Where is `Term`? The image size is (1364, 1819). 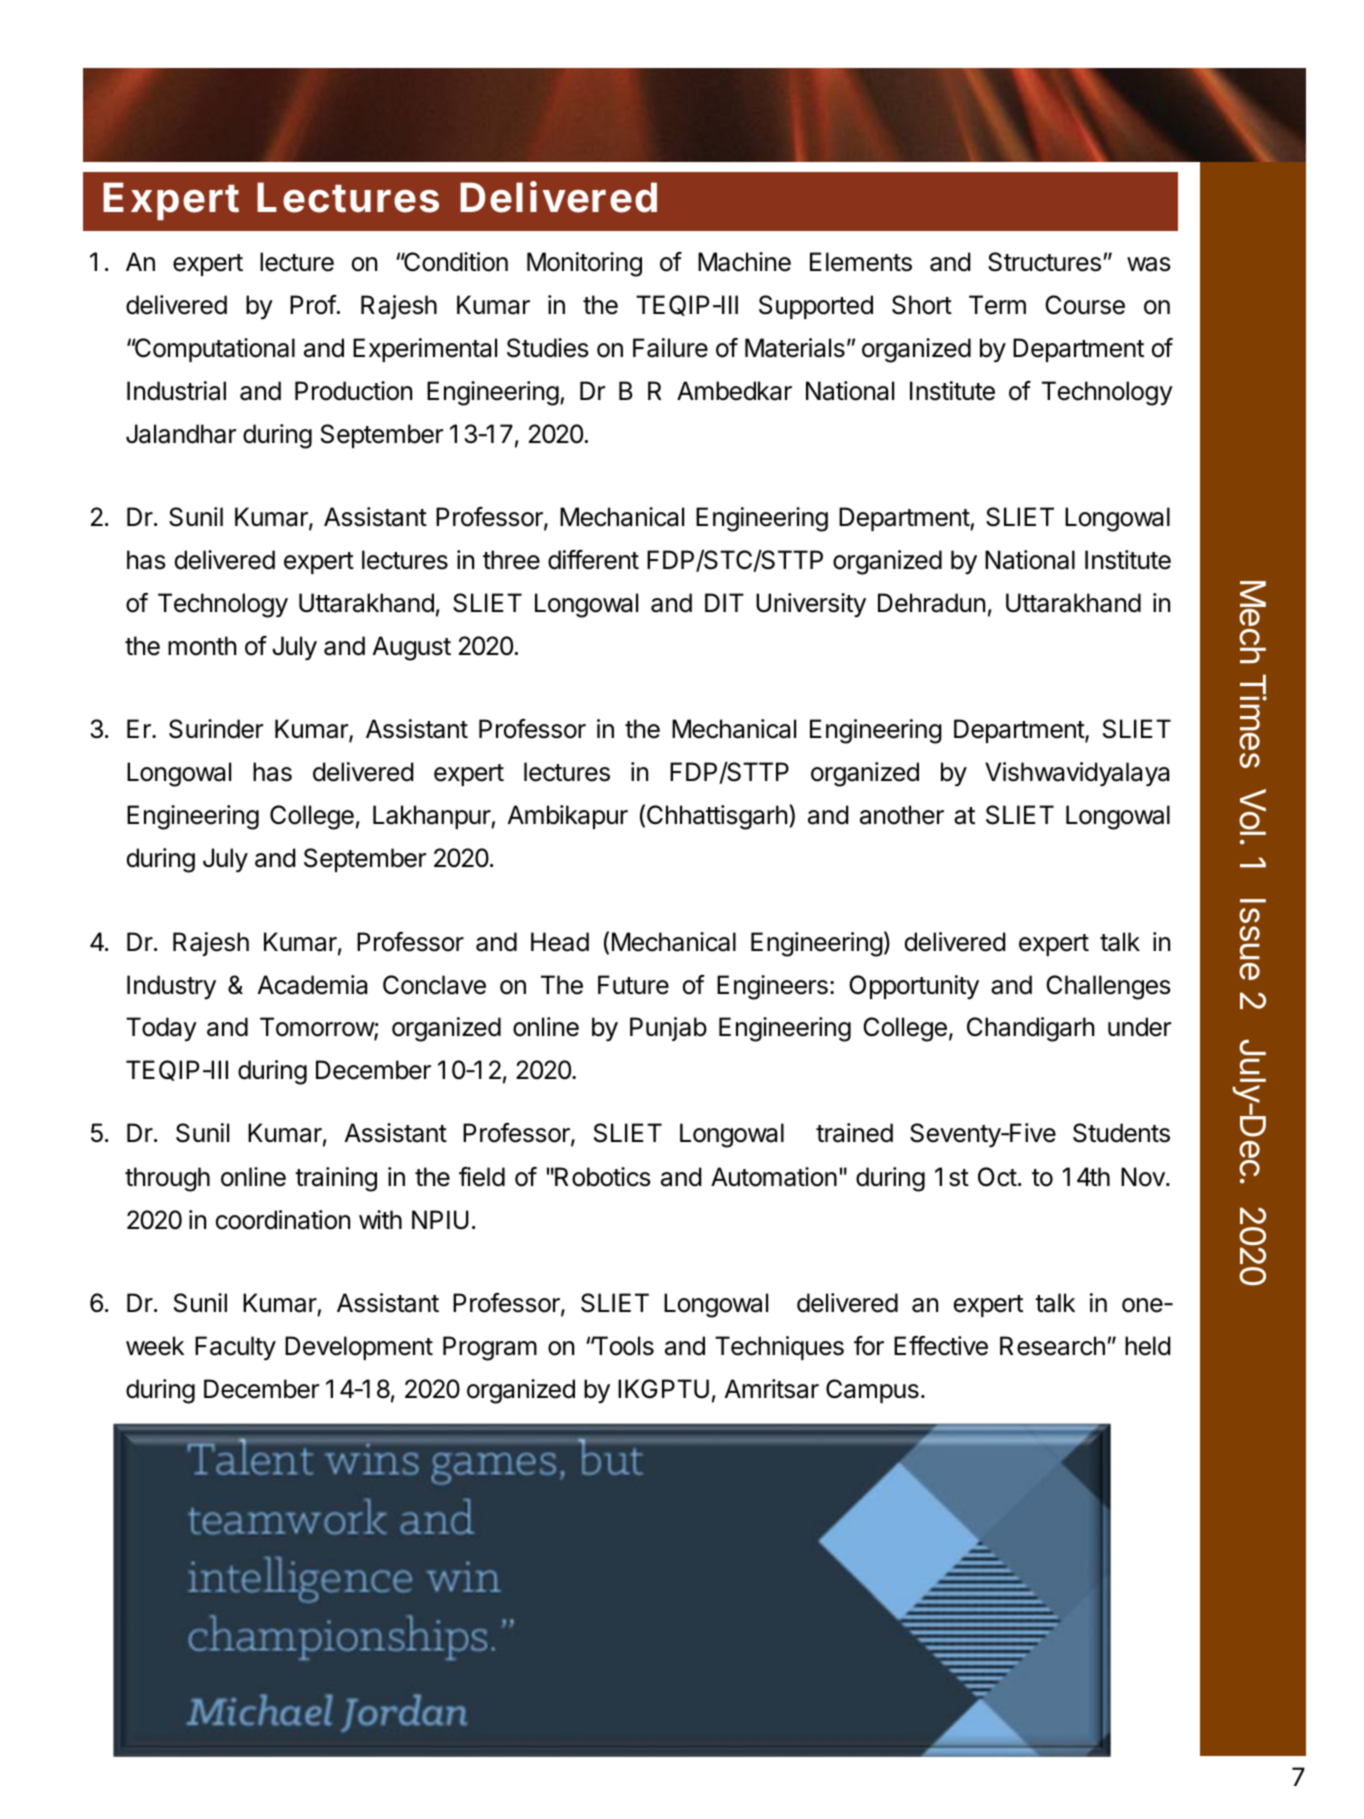 Term is located at coordinates (997, 305).
